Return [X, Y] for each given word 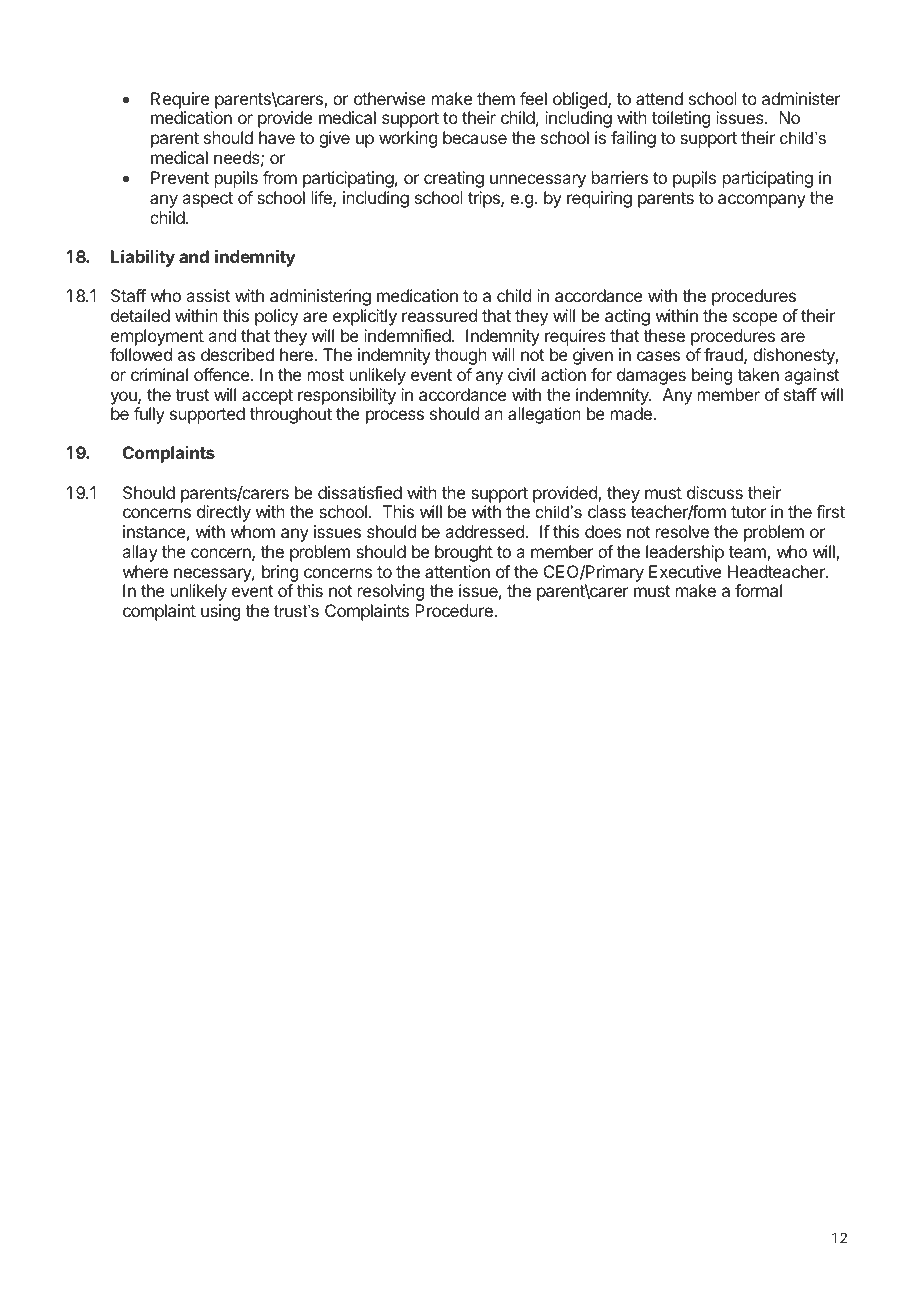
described [237, 354]
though [461, 356]
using [220, 612]
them [496, 98]
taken [758, 374]
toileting [681, 119]
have [277, 137]
